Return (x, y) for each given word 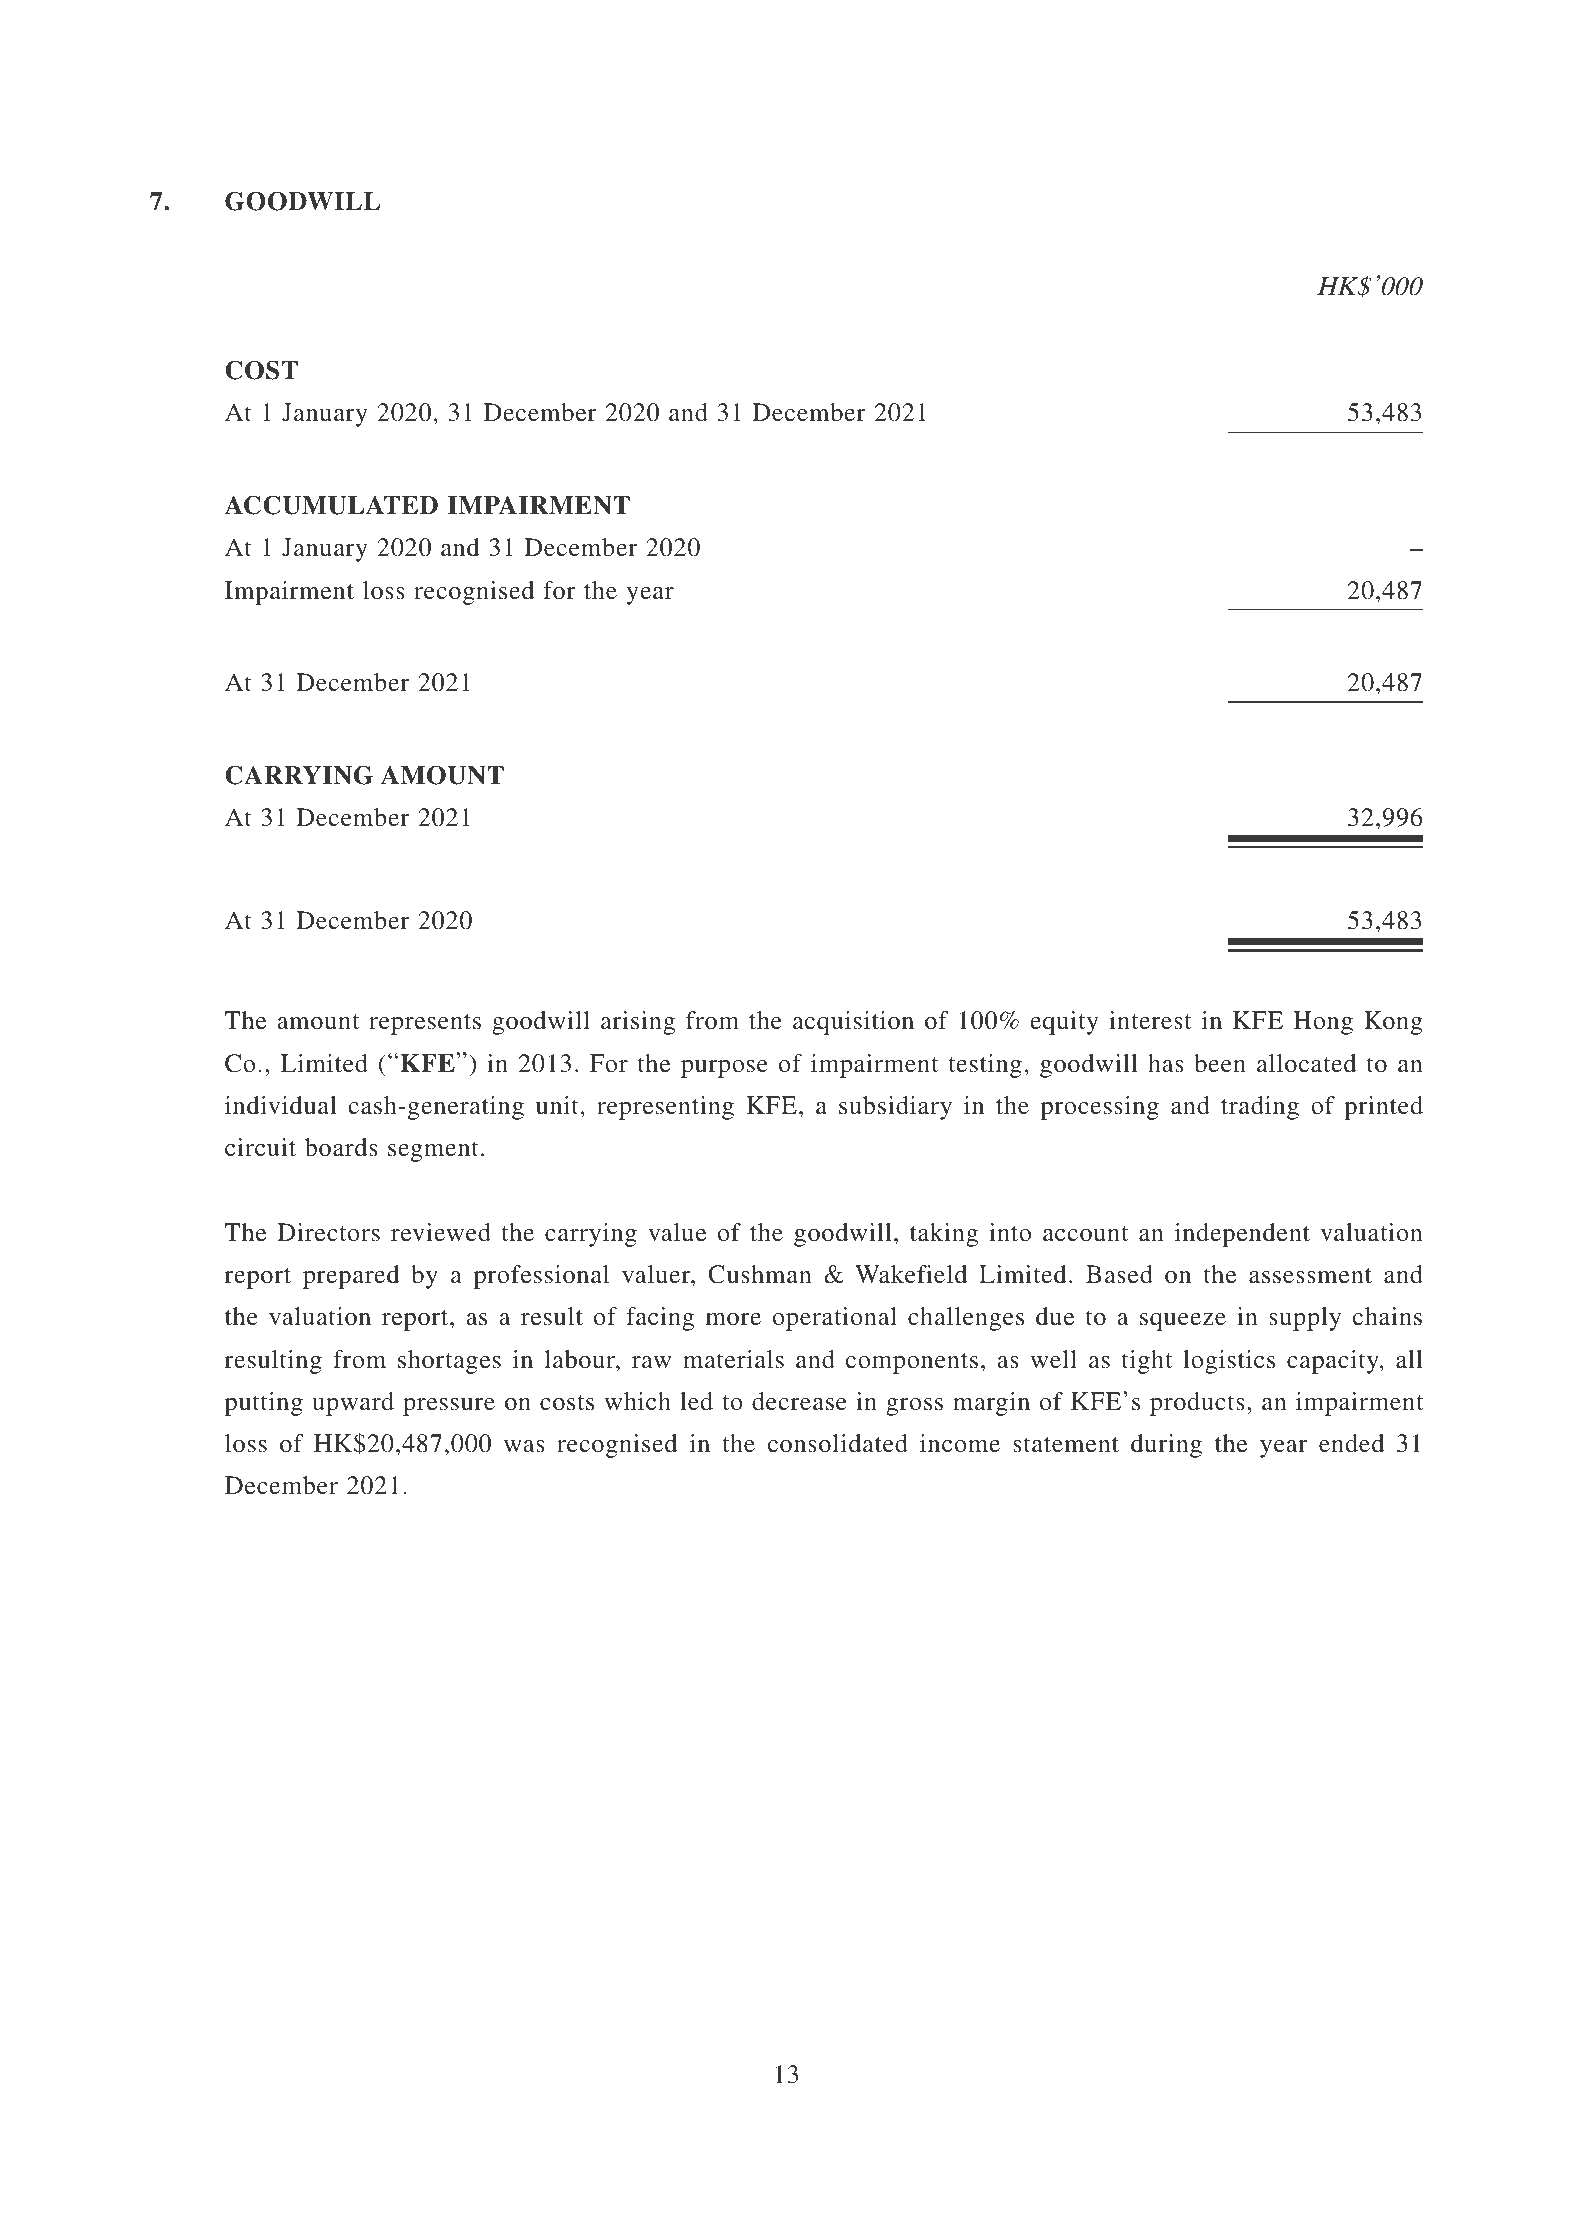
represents (425, 1024)
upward (353, 1404)
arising (638, 1023)
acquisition (853, 1023)
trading (1260, 1108)
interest (1150, 1020)
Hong (1323, 1023)
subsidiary (895, 1108)
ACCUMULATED (331, 505)
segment (433, 1151)
